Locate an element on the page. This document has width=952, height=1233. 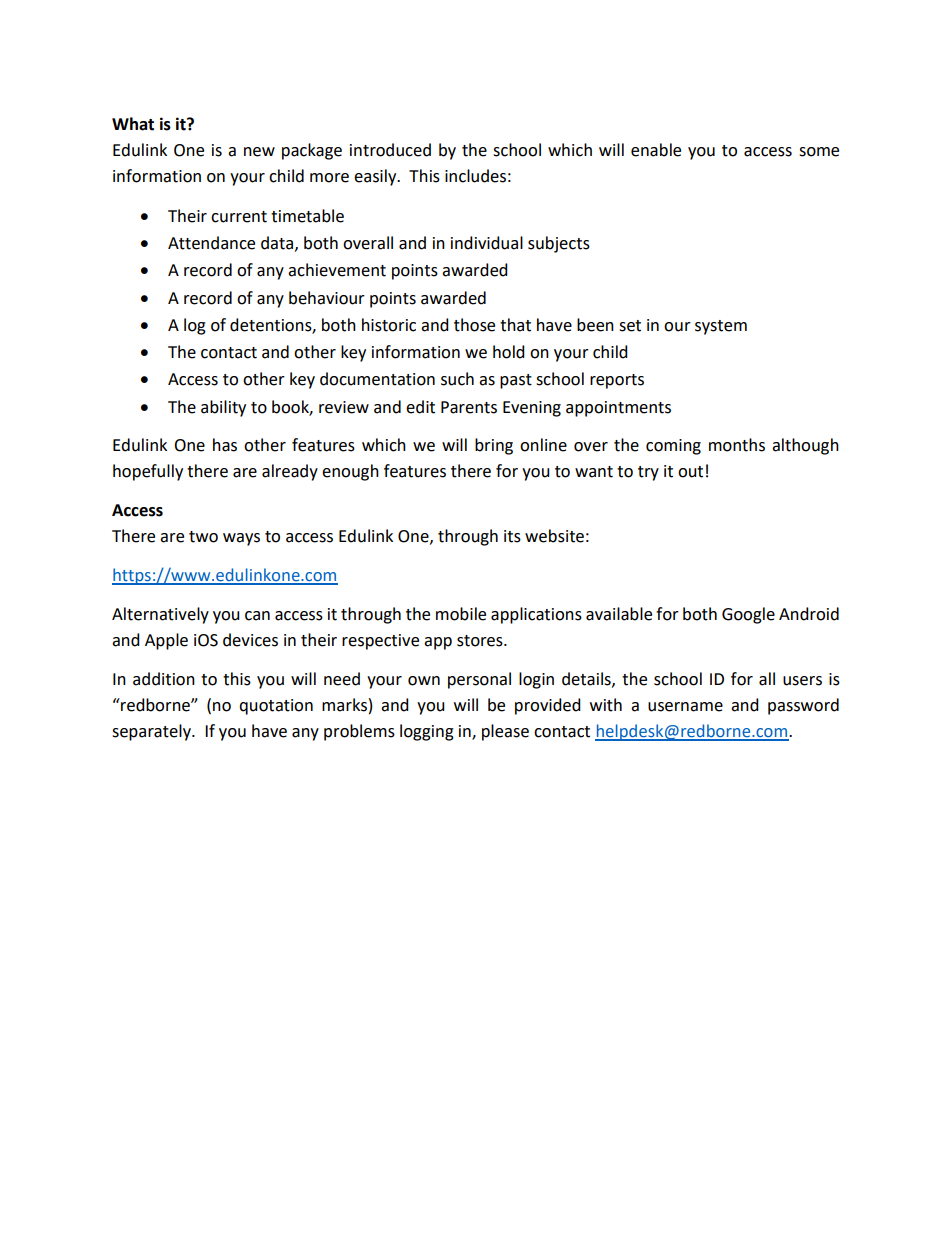
quotation is located at coordinates (276, 707).
